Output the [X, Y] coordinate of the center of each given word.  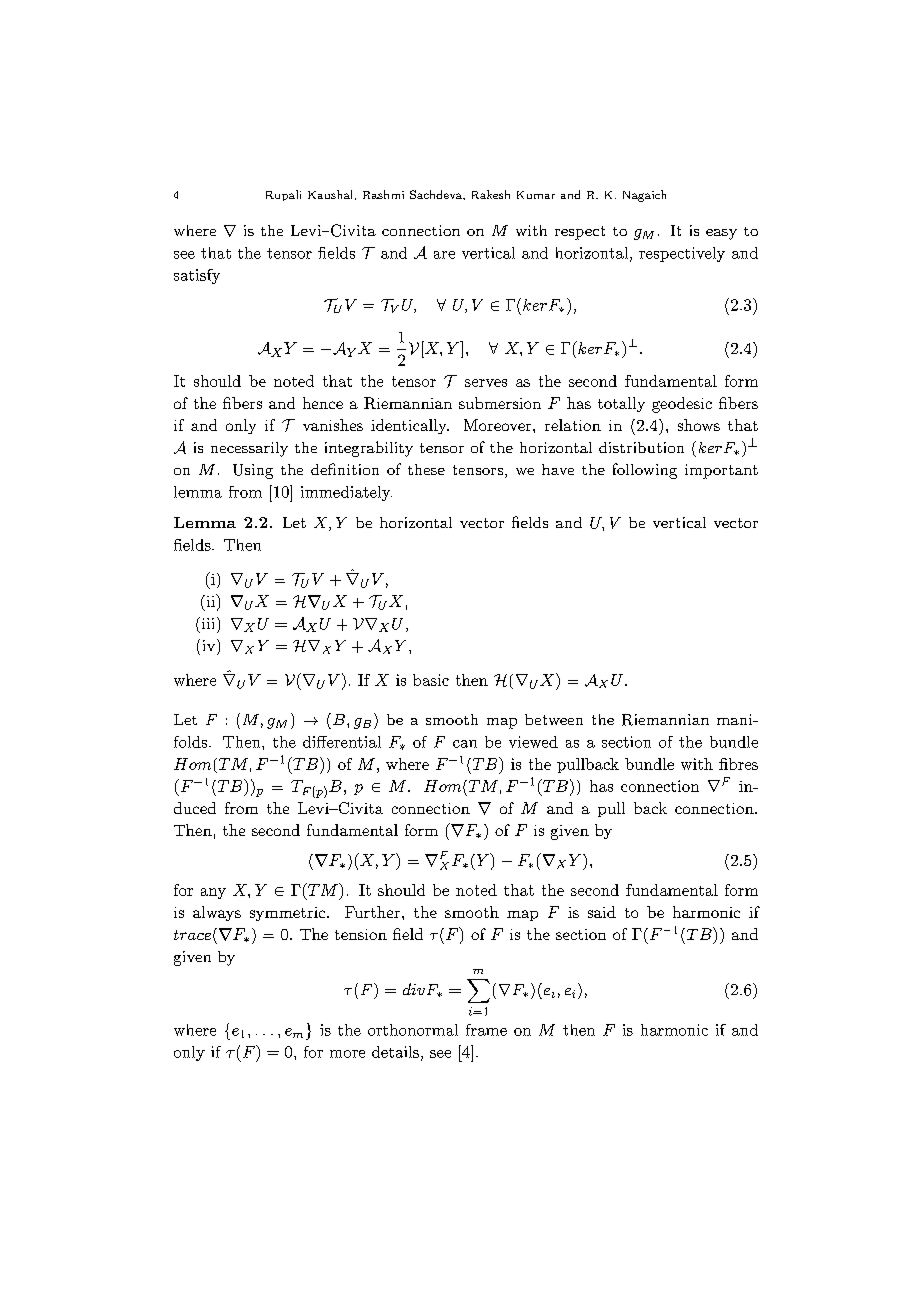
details [395, 1052]
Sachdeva [437, 194]
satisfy [197, 276]
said [602, 912]
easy [721, 234]
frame [486, 1030]
